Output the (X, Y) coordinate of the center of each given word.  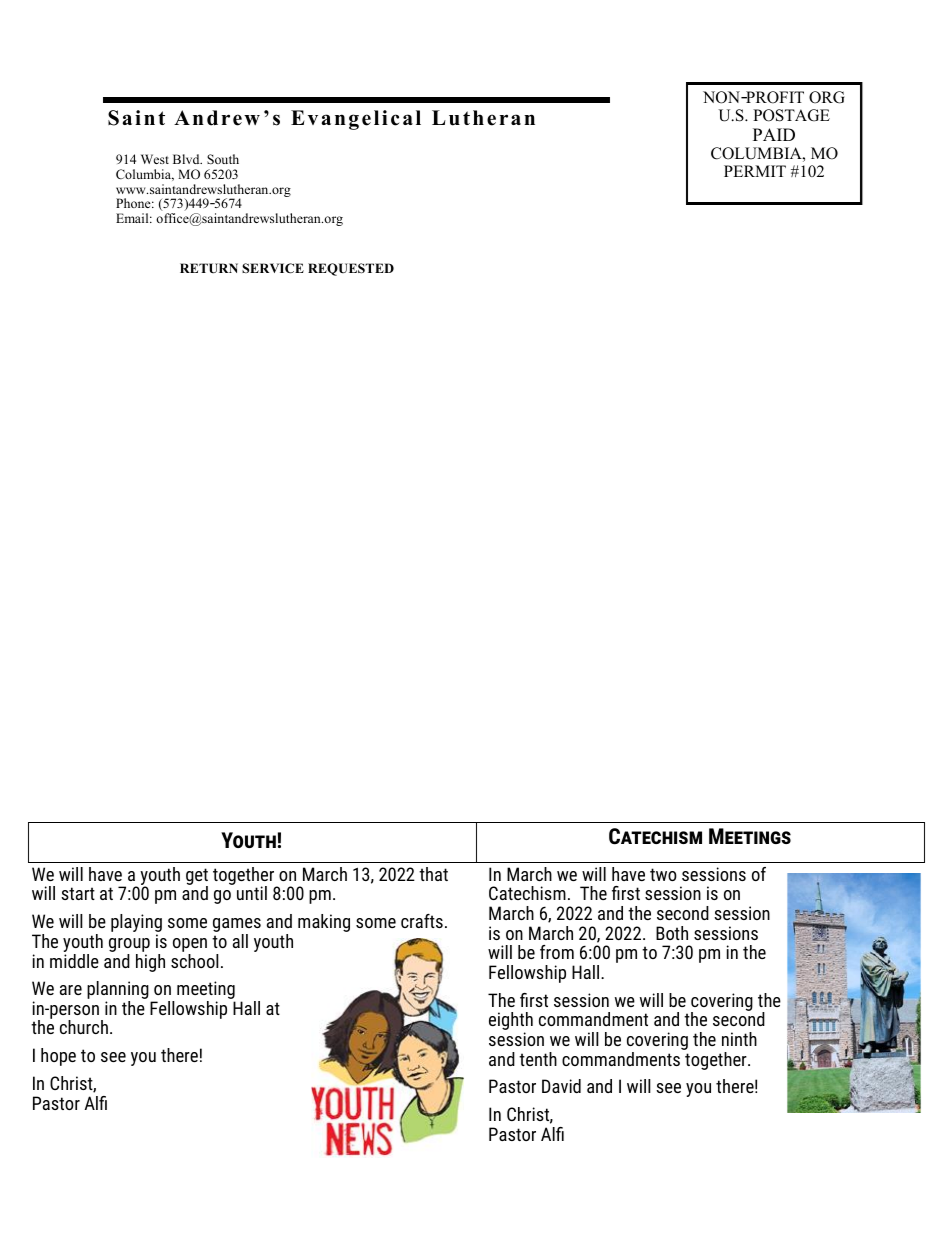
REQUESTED (351, 269)
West (155, 159)
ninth (739, 1039)
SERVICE (273, 268)
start (78, 893)
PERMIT (755, 171)
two (663, 874)
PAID (774, 134)
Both (672, 933)
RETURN (209, 268)
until (252, 893)
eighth (511, 1022)
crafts (422, 921)
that (433, 874)
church (84, 1027)
